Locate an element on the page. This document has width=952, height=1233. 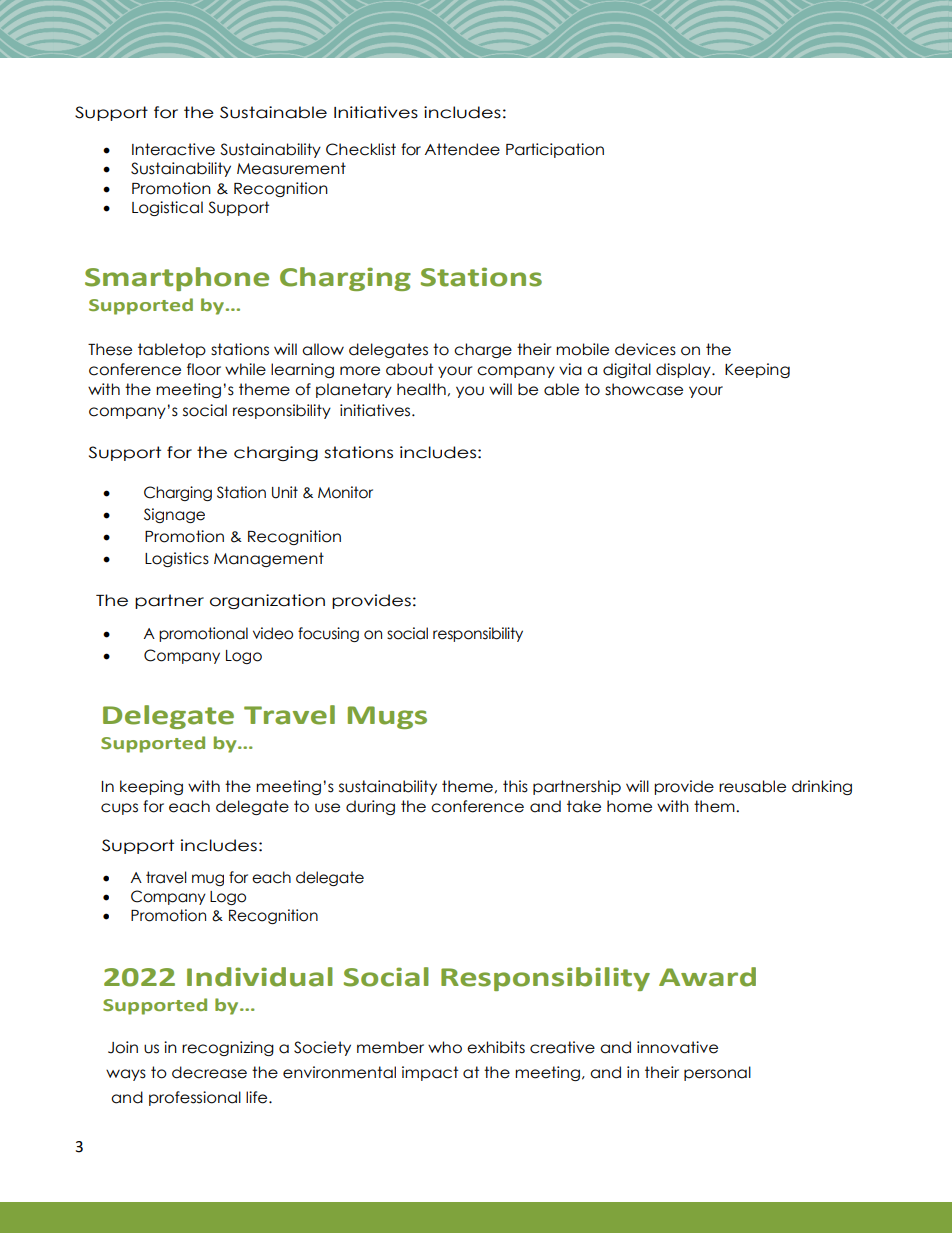
decrease is located at coordinates (209, 1072).
